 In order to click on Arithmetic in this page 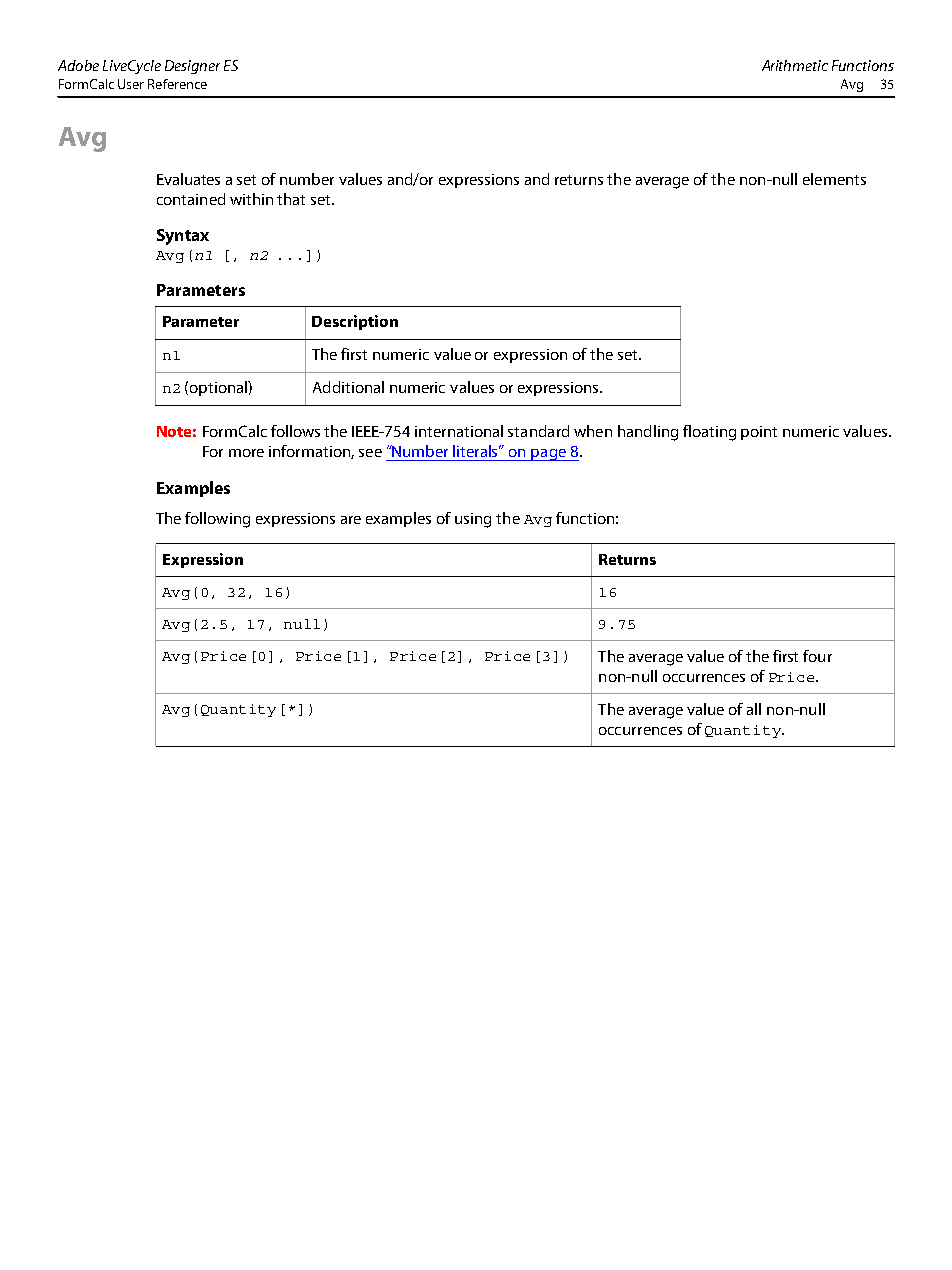, I will do `click(795, 65)`.
